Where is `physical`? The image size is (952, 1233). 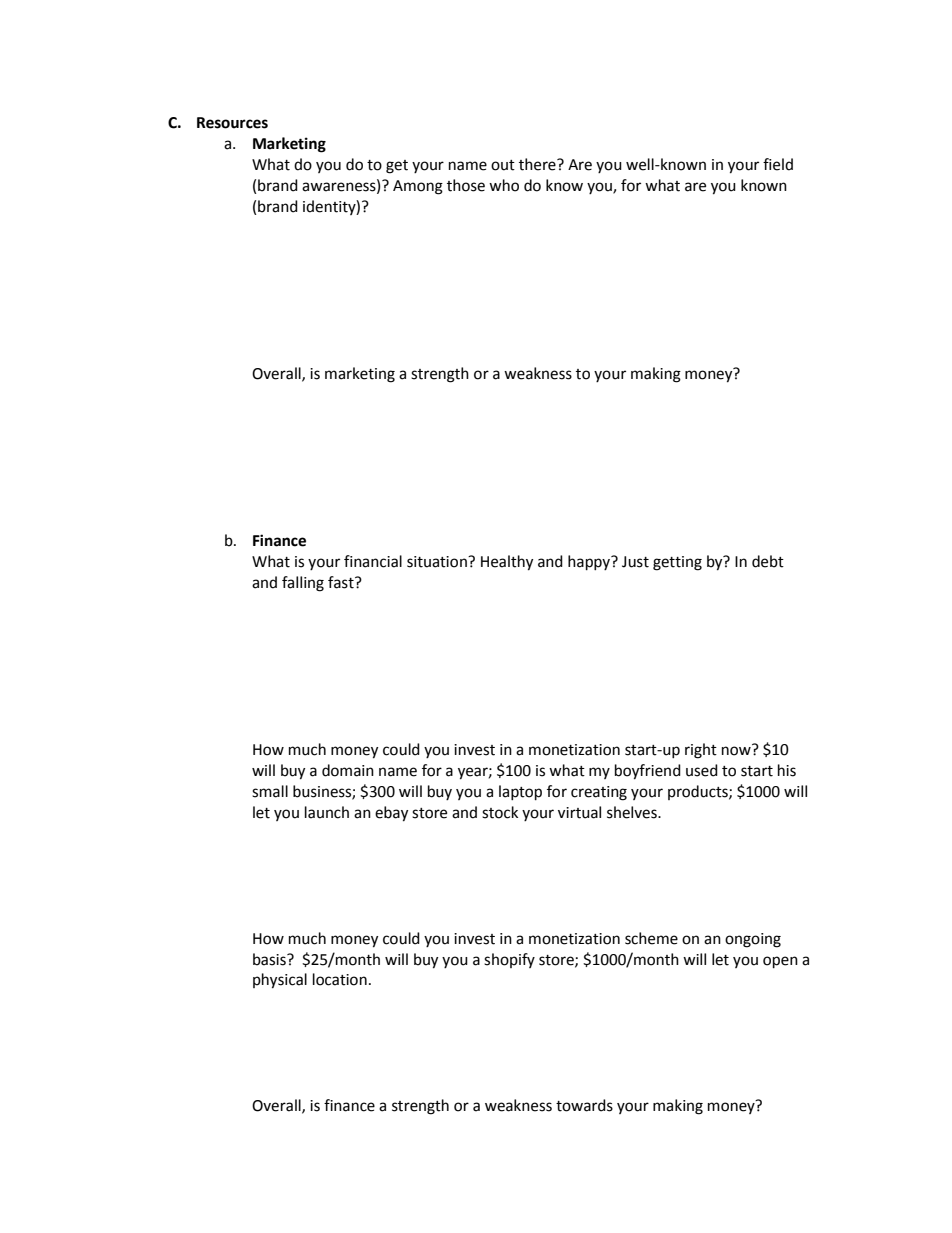 physical is located at coordinates (280, 981).
